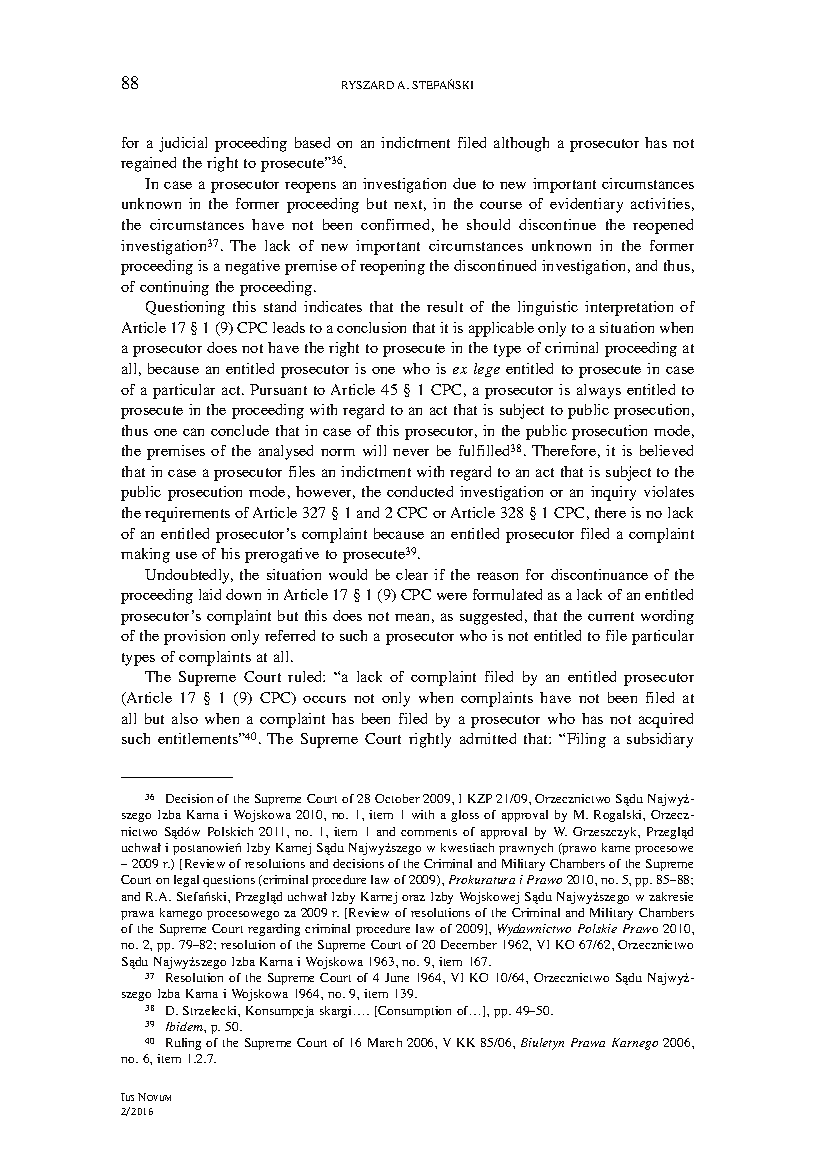 This screenshot has height=1166, width=816. I want to click on judicial, so click(183, 144).
